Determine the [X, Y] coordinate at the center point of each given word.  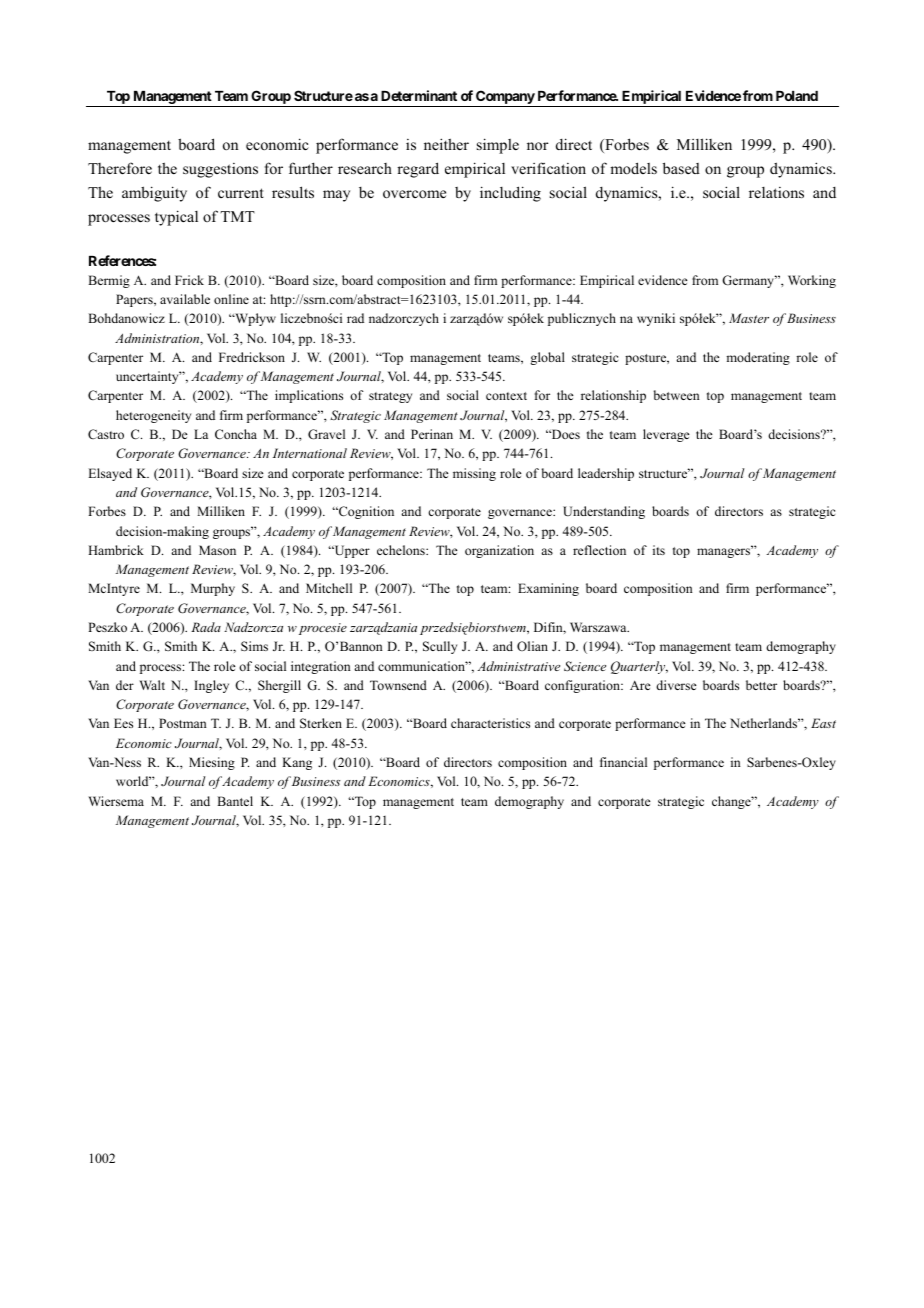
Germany [749, 281]
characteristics [490, 723]
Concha [236, 434]
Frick [189, 280]
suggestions [220, 170]
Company [505, 97]
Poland [797, 96]
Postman [183, 723]
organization [499, 551]
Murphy [213, 589]
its [659, 550]
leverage [666, 435]
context [506, 396]
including [510, 194]
